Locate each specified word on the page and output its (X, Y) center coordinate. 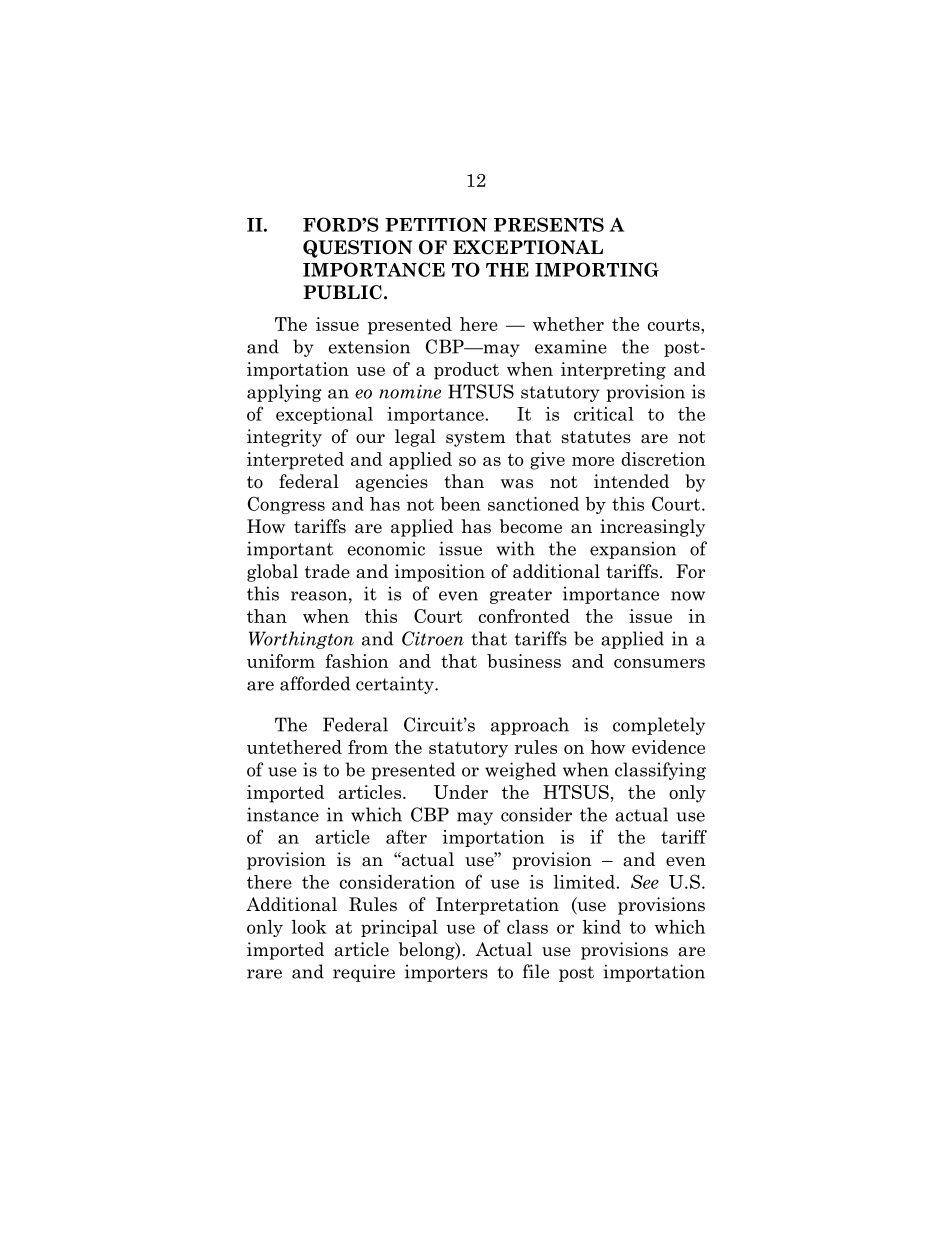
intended (631, 481)
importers (446, 973)
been (460, 504)
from (368, 747)
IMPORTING (597, 269)
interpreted (295, 461)
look (309, 927)
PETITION (436, 224)
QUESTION (357, 249)
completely (659, 726)
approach (530, 726)
